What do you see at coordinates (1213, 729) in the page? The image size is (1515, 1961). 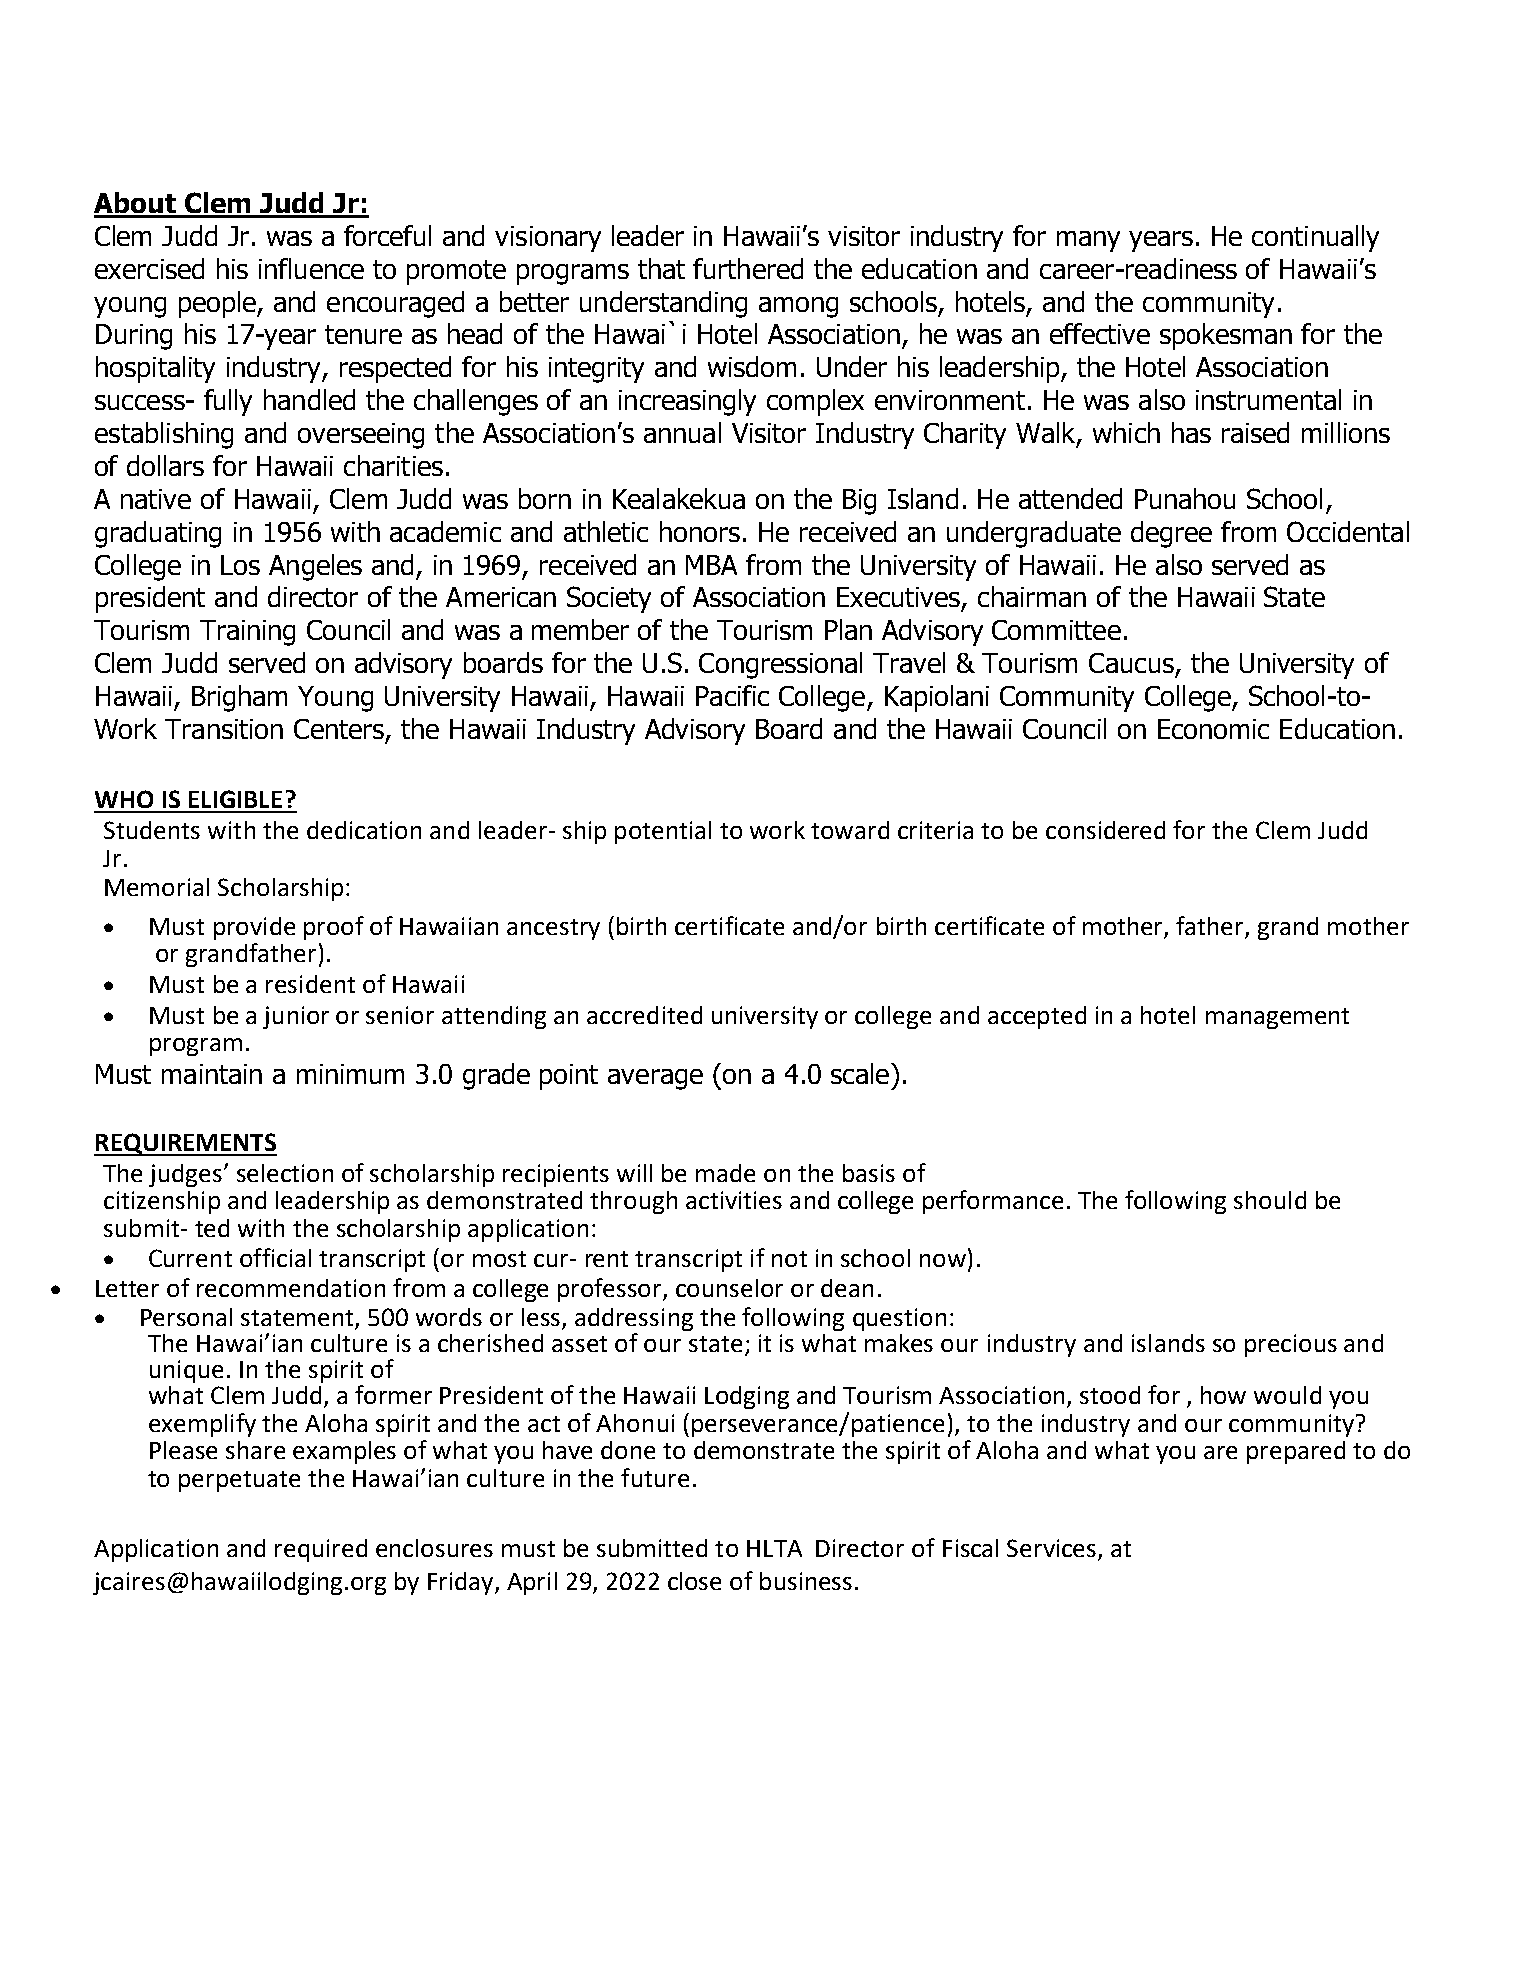 I see `Economic` at bounding box center [1213, 729].
